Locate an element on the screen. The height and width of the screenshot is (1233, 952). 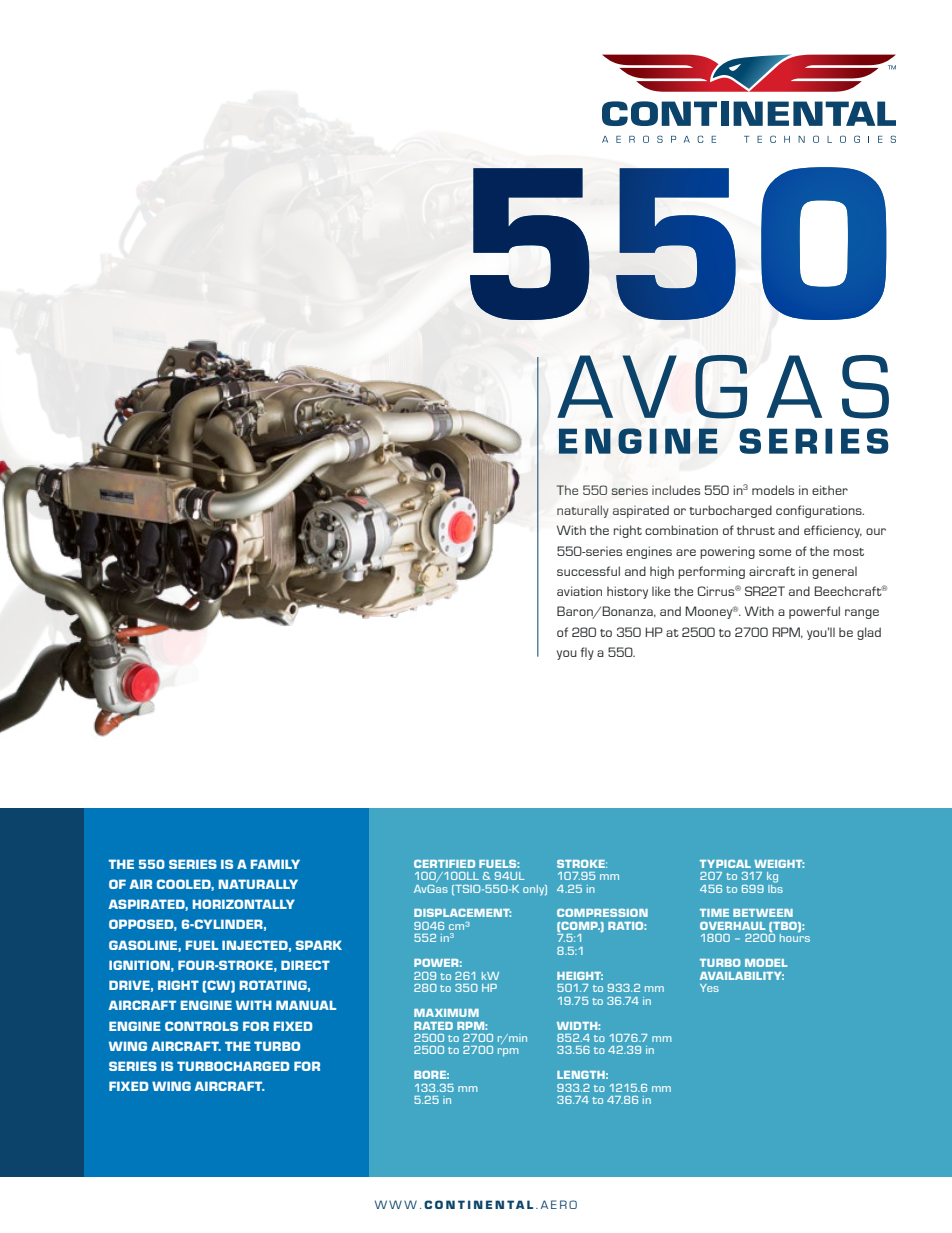
MANUAL is located at coordinates (306, 1005).
